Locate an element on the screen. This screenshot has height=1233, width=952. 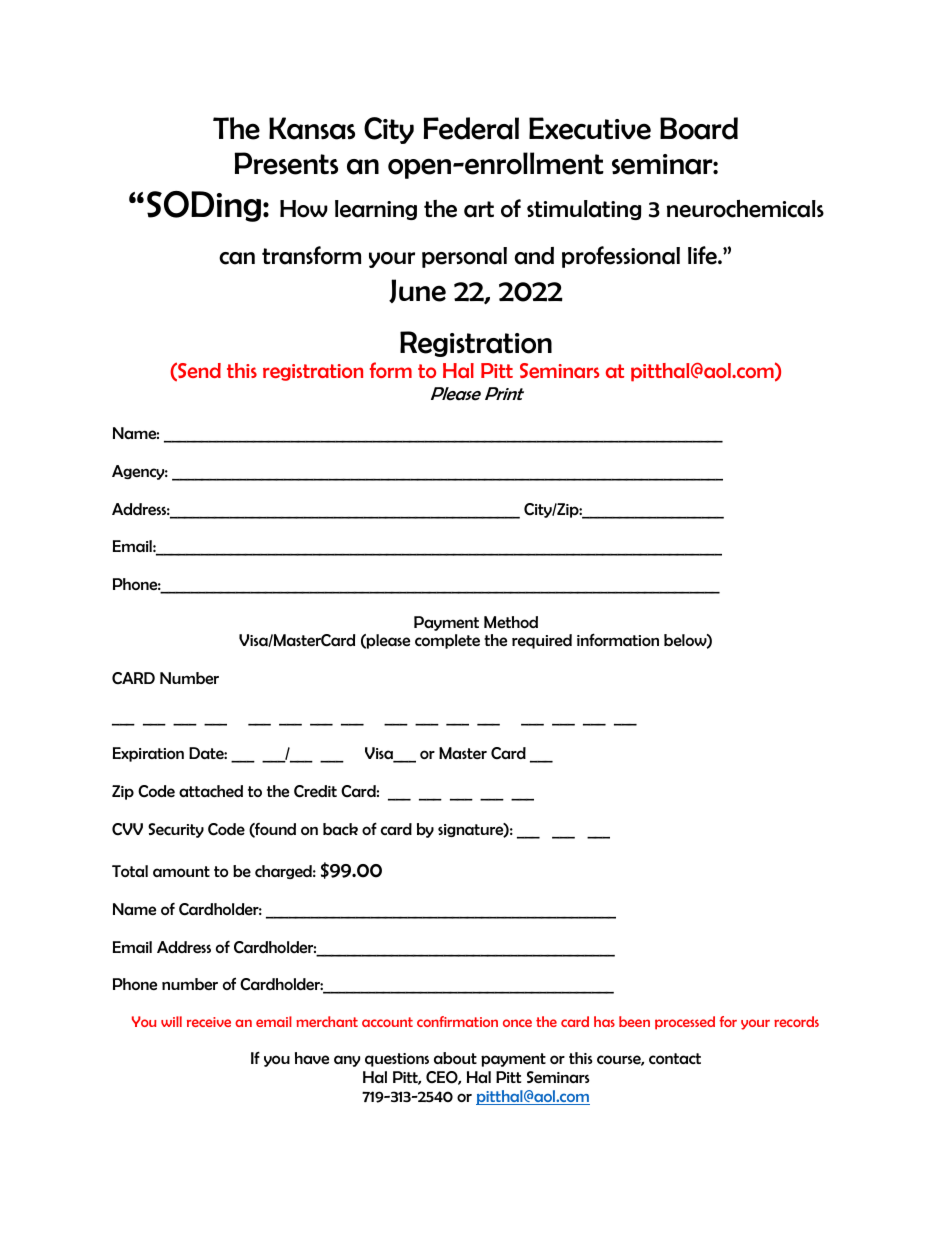
required is located at coordinates (542, 641).
